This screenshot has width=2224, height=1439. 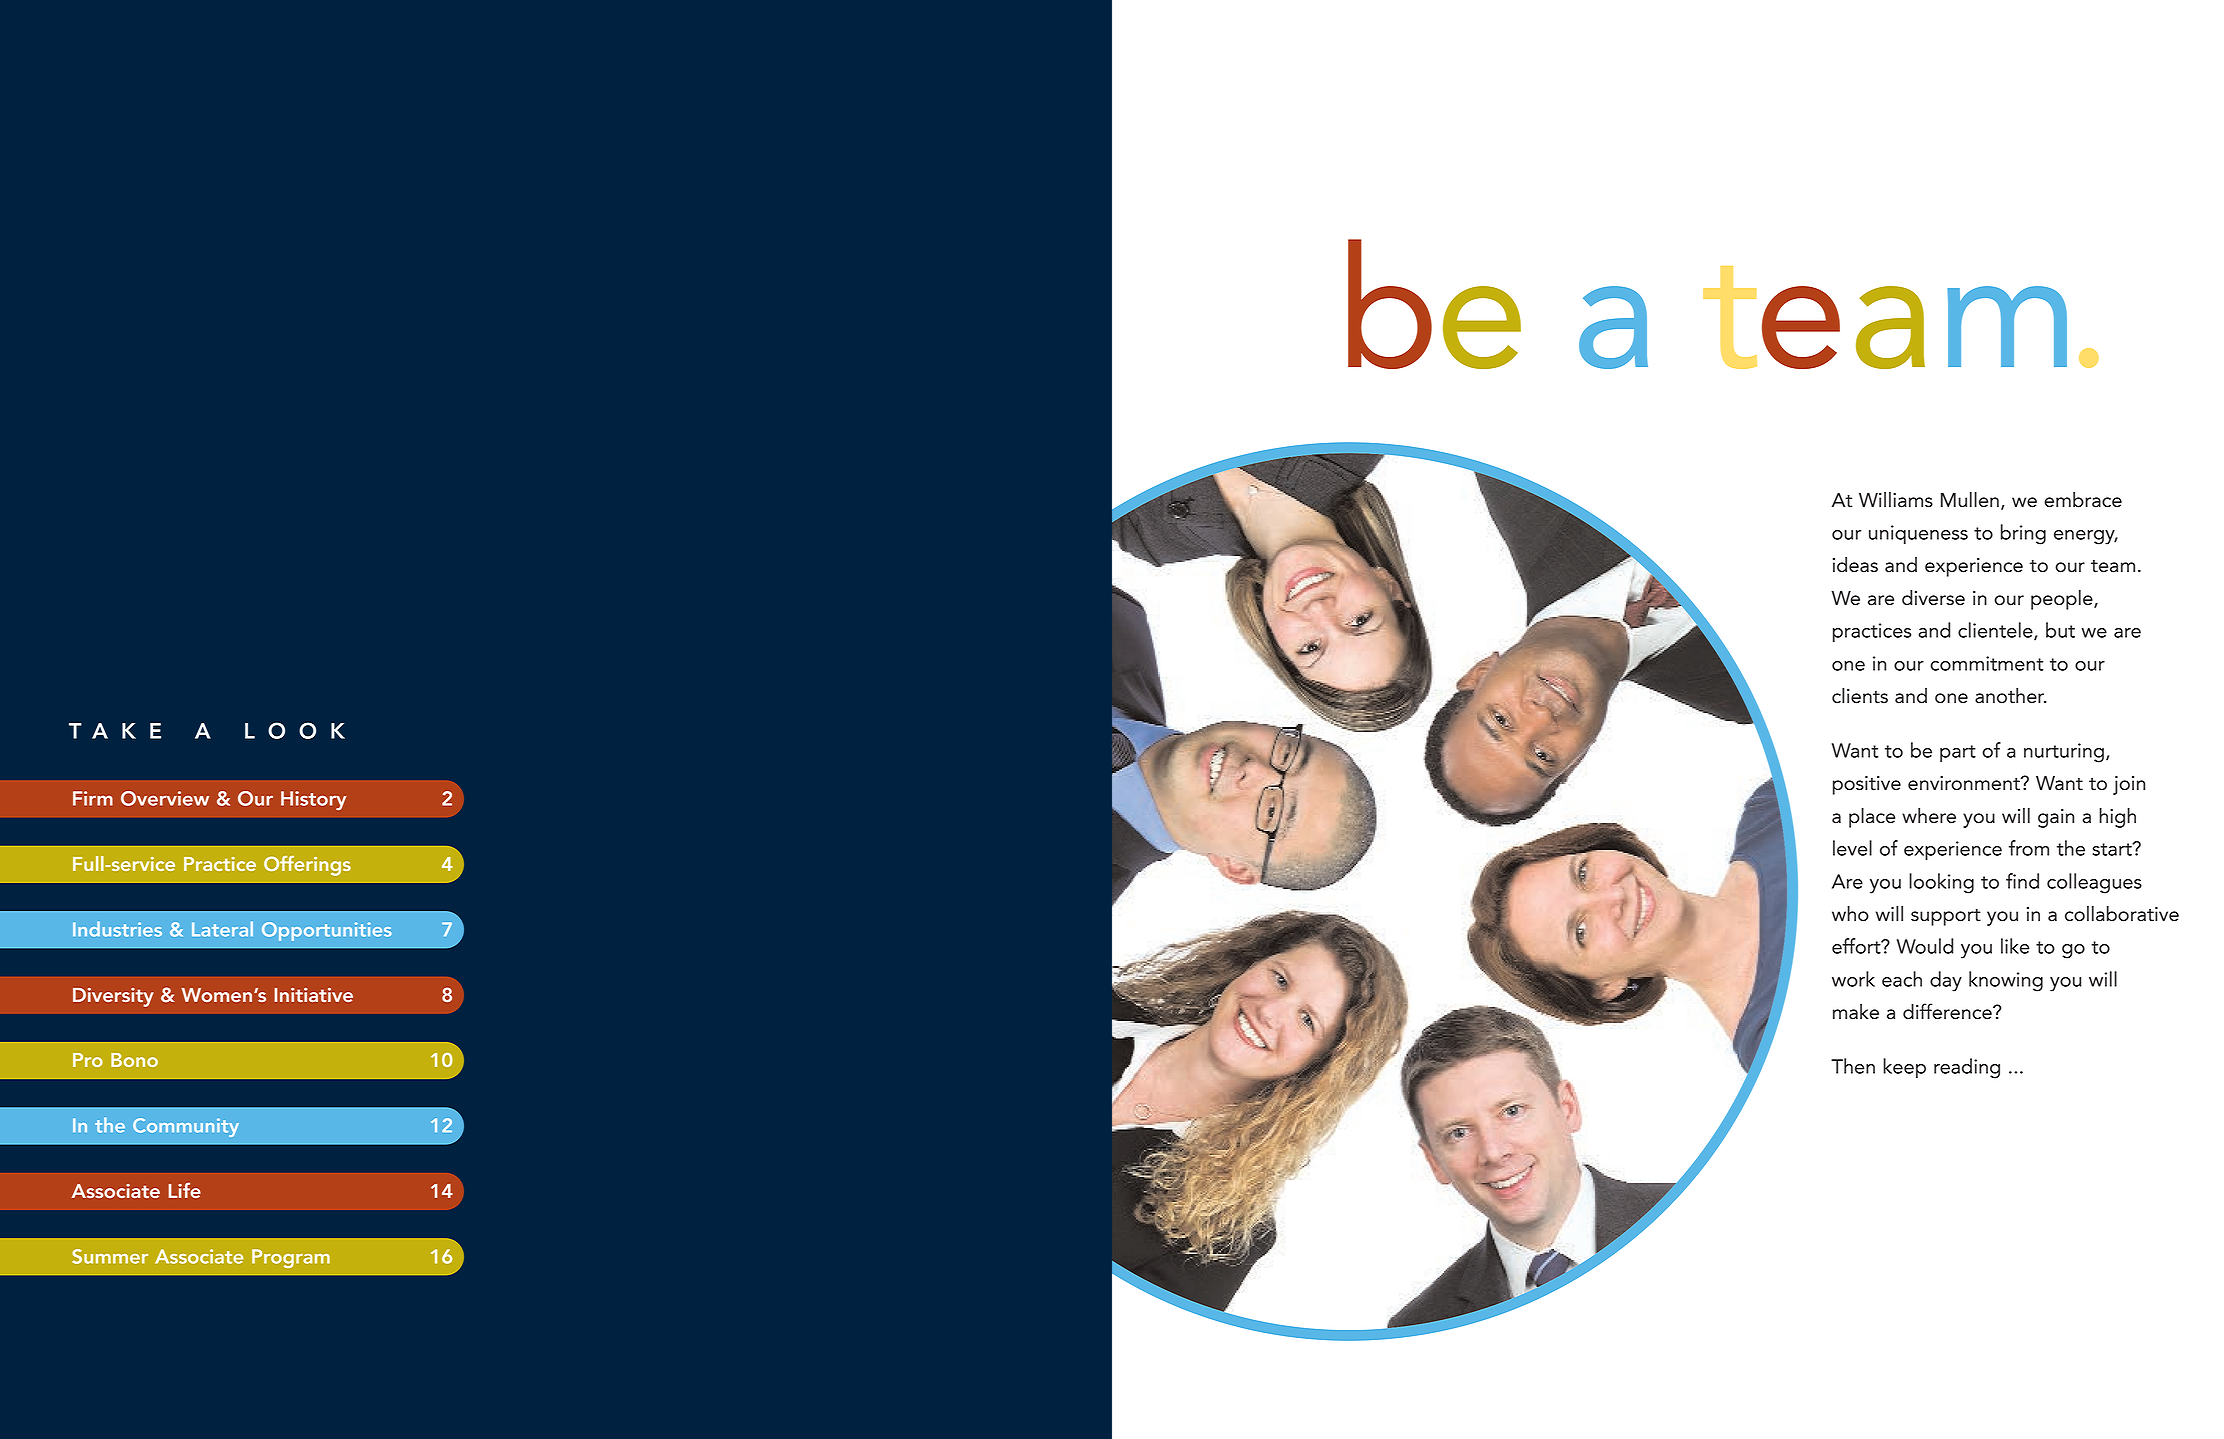 I want to click on uniqueness, so click(x=1918, y=534).
